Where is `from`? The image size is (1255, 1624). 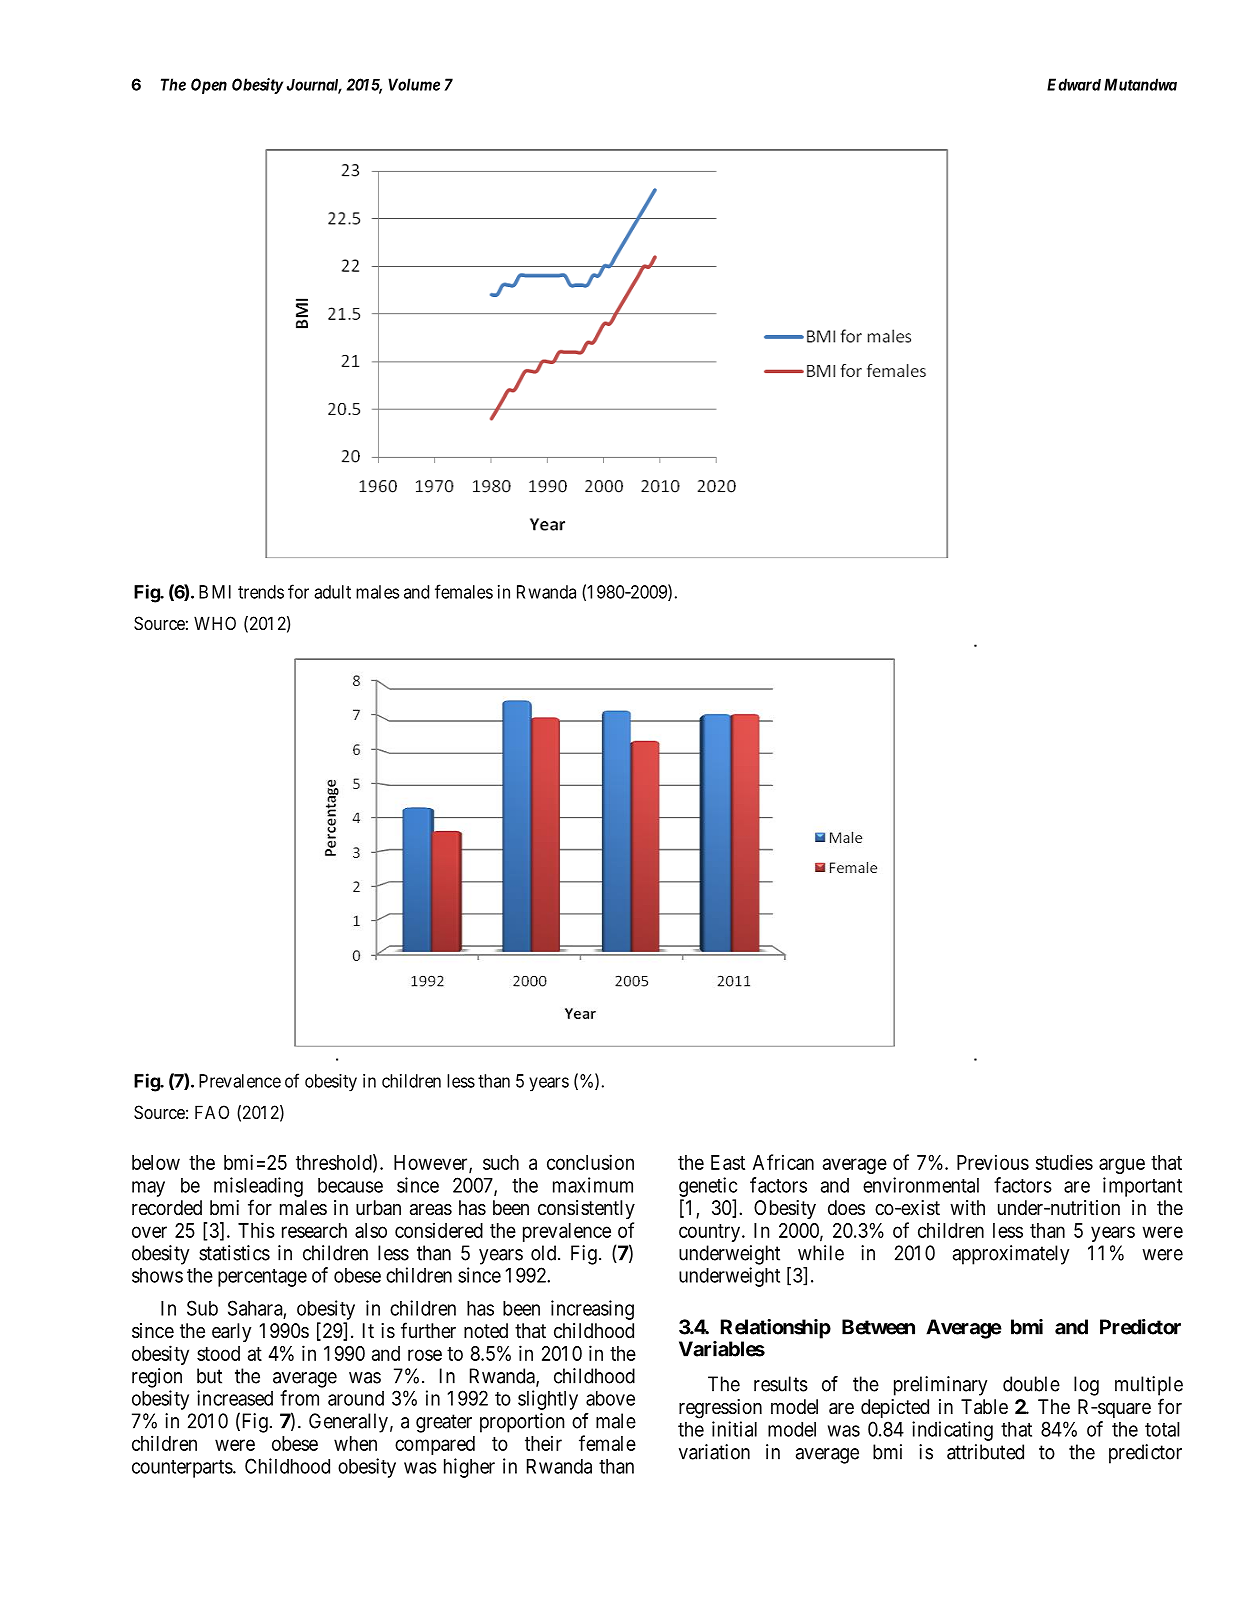 from is located at coordinates (299, 1398).
